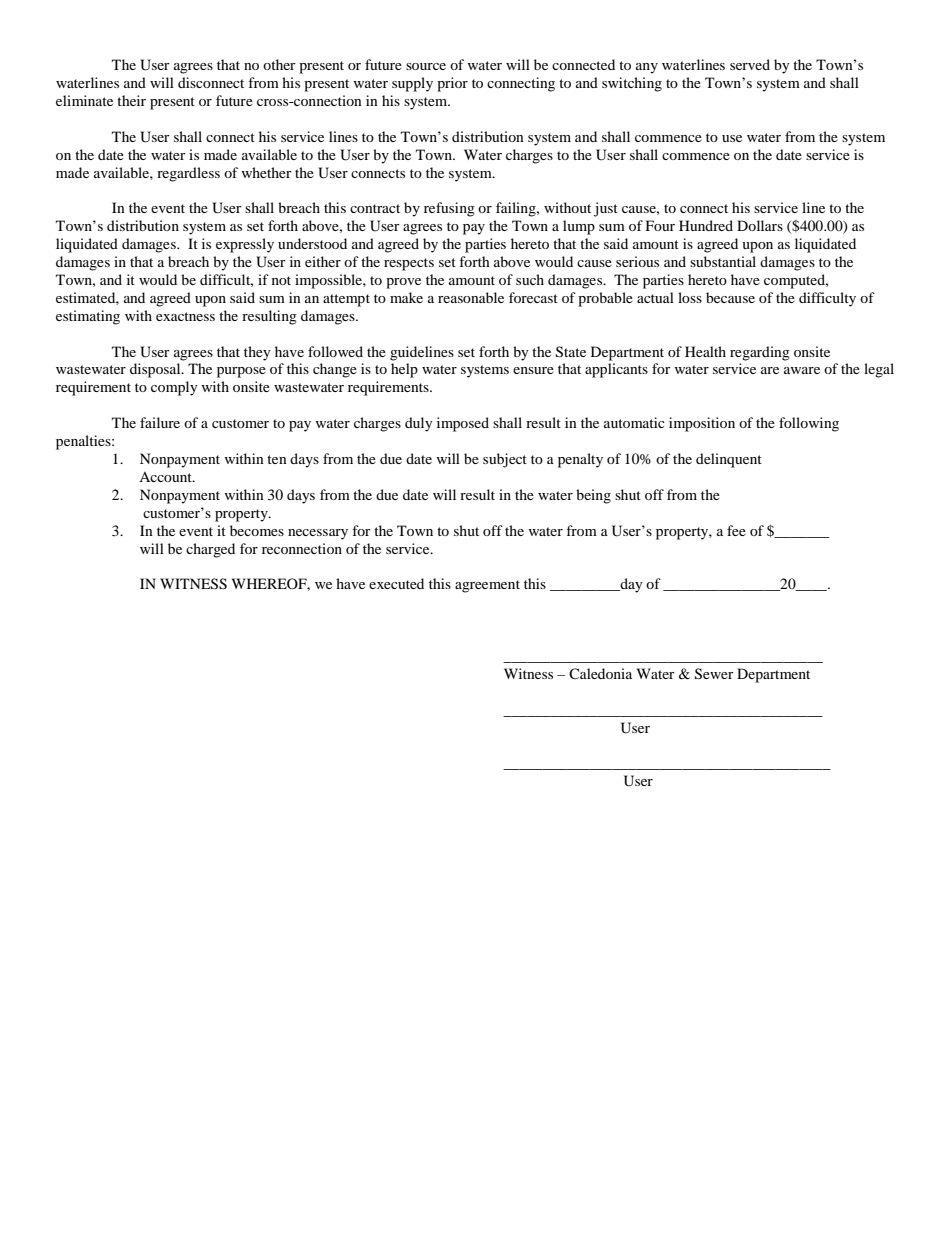 The width and height of the page is (952, 1233). I want to click on prior, so click(452, 84).
